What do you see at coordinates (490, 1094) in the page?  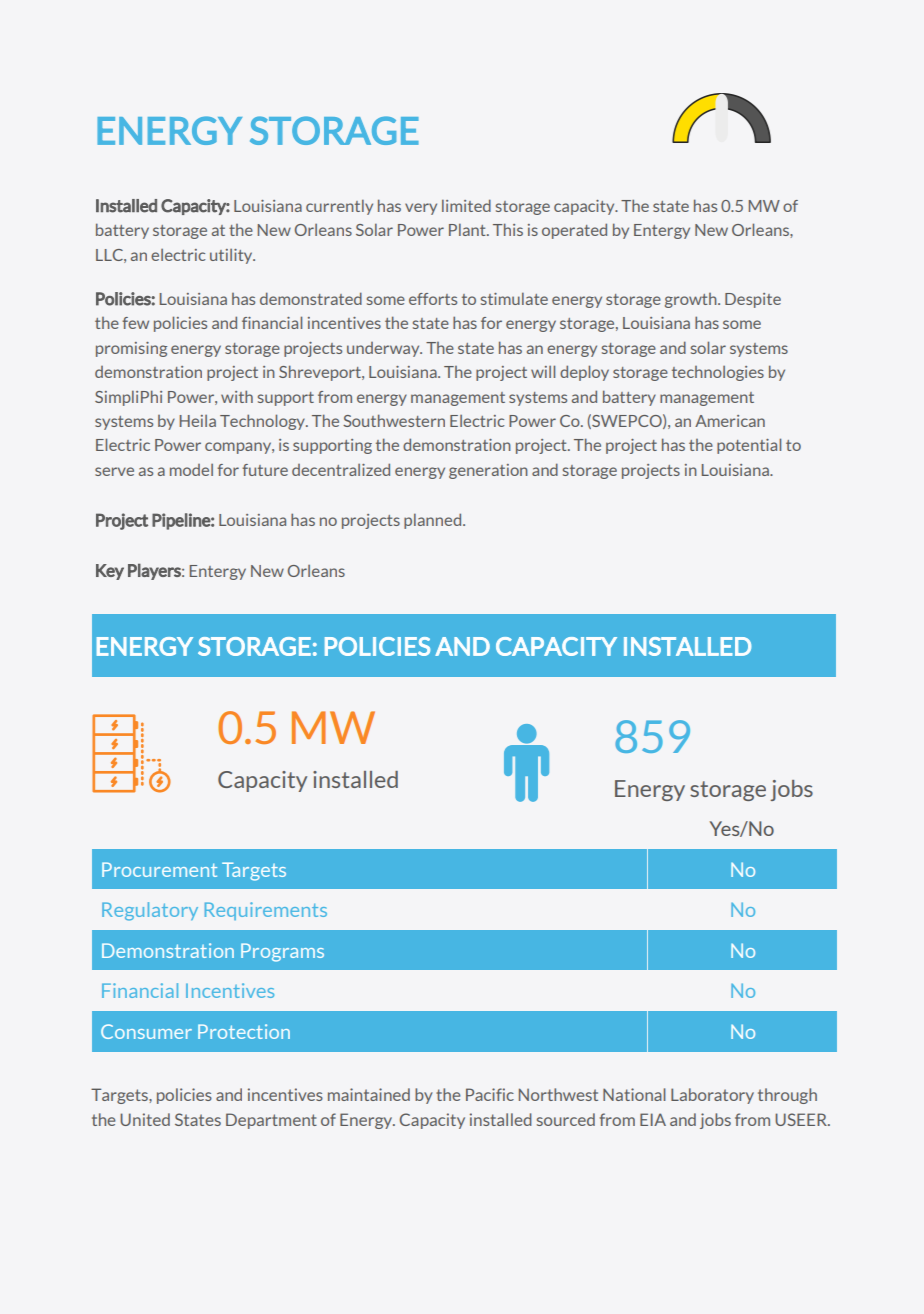 I see `Pacific` at bounding box center [490, 1094].
